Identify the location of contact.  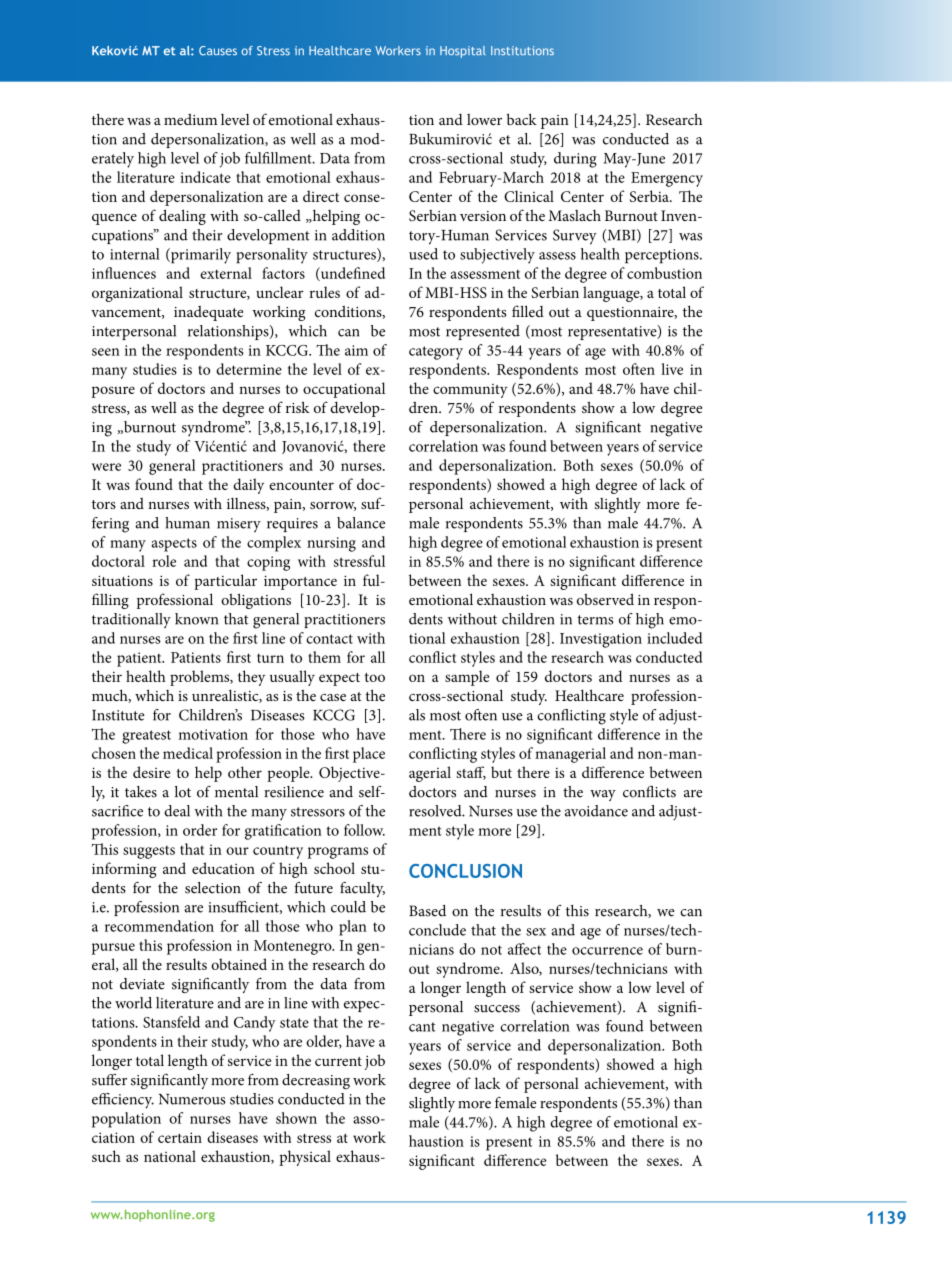
(329, 639).
